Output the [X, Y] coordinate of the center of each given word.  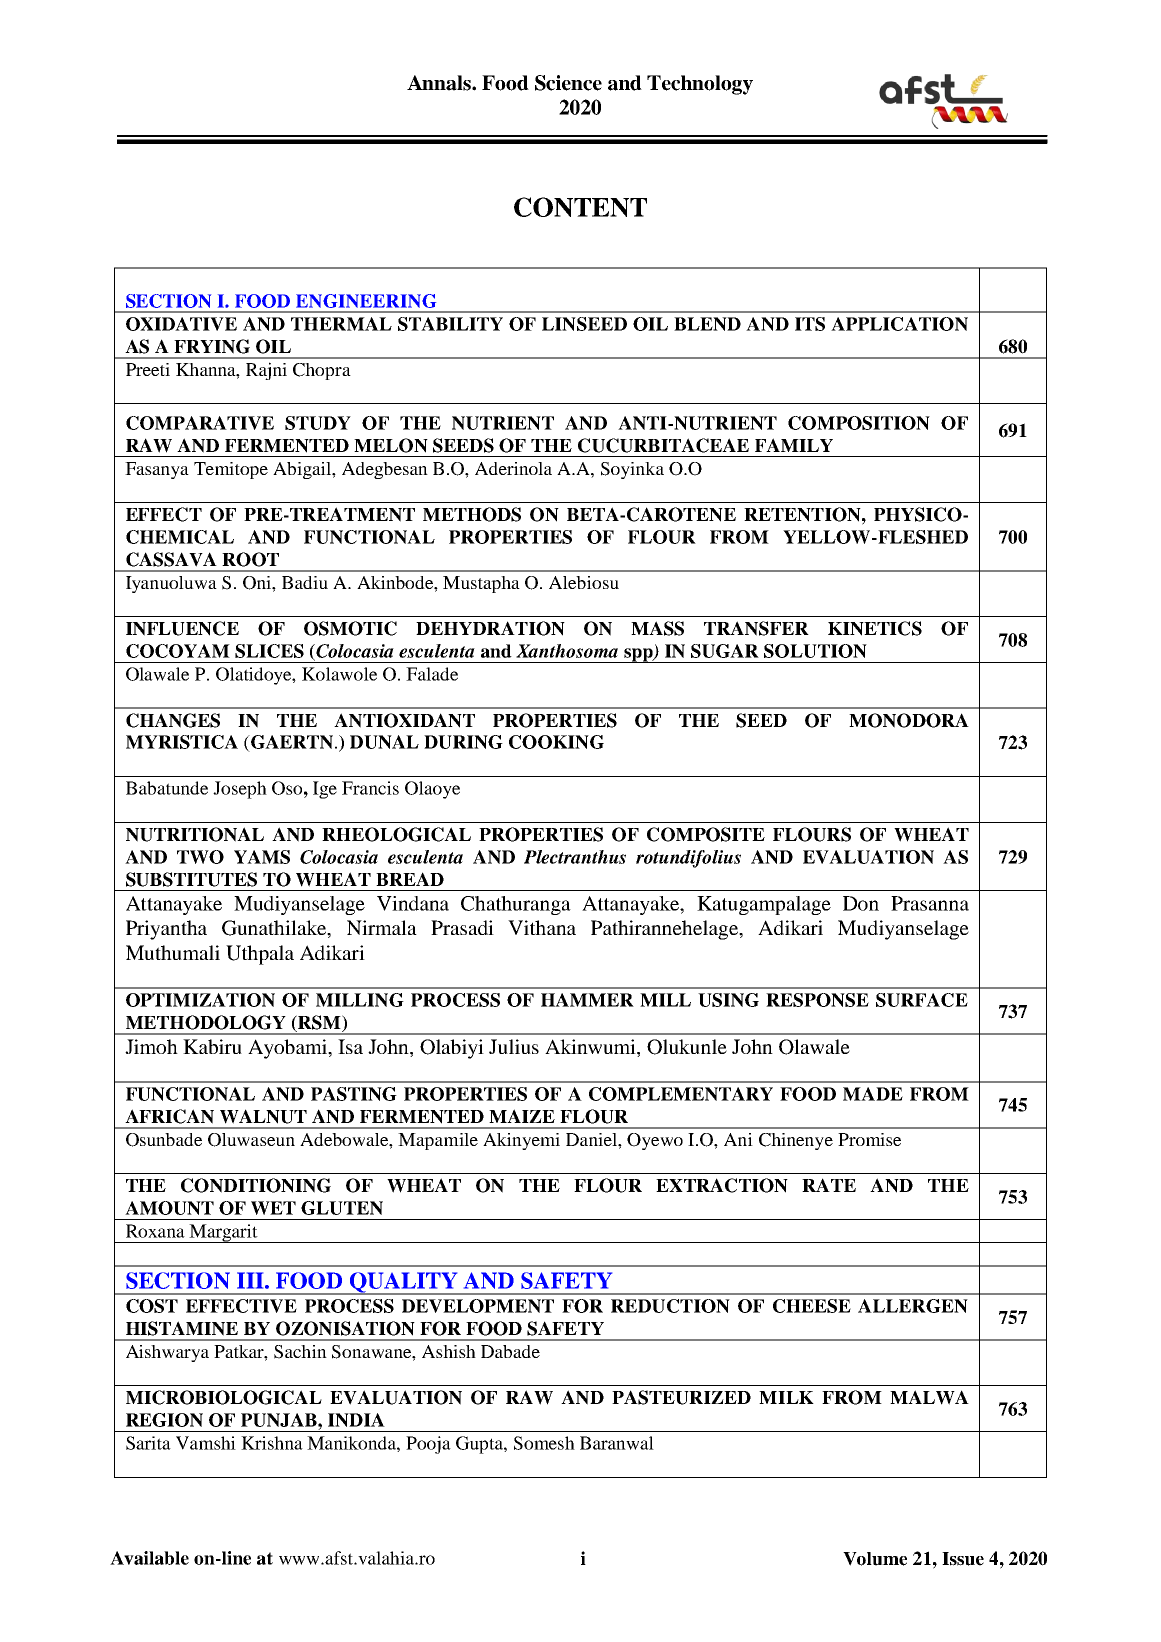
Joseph [240, 790]
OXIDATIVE [181, 324]
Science [568, 83]
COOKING [556, 742]
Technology [700, 85]
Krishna [272, 1443]
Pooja [428, 1445]
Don [861, 903]
